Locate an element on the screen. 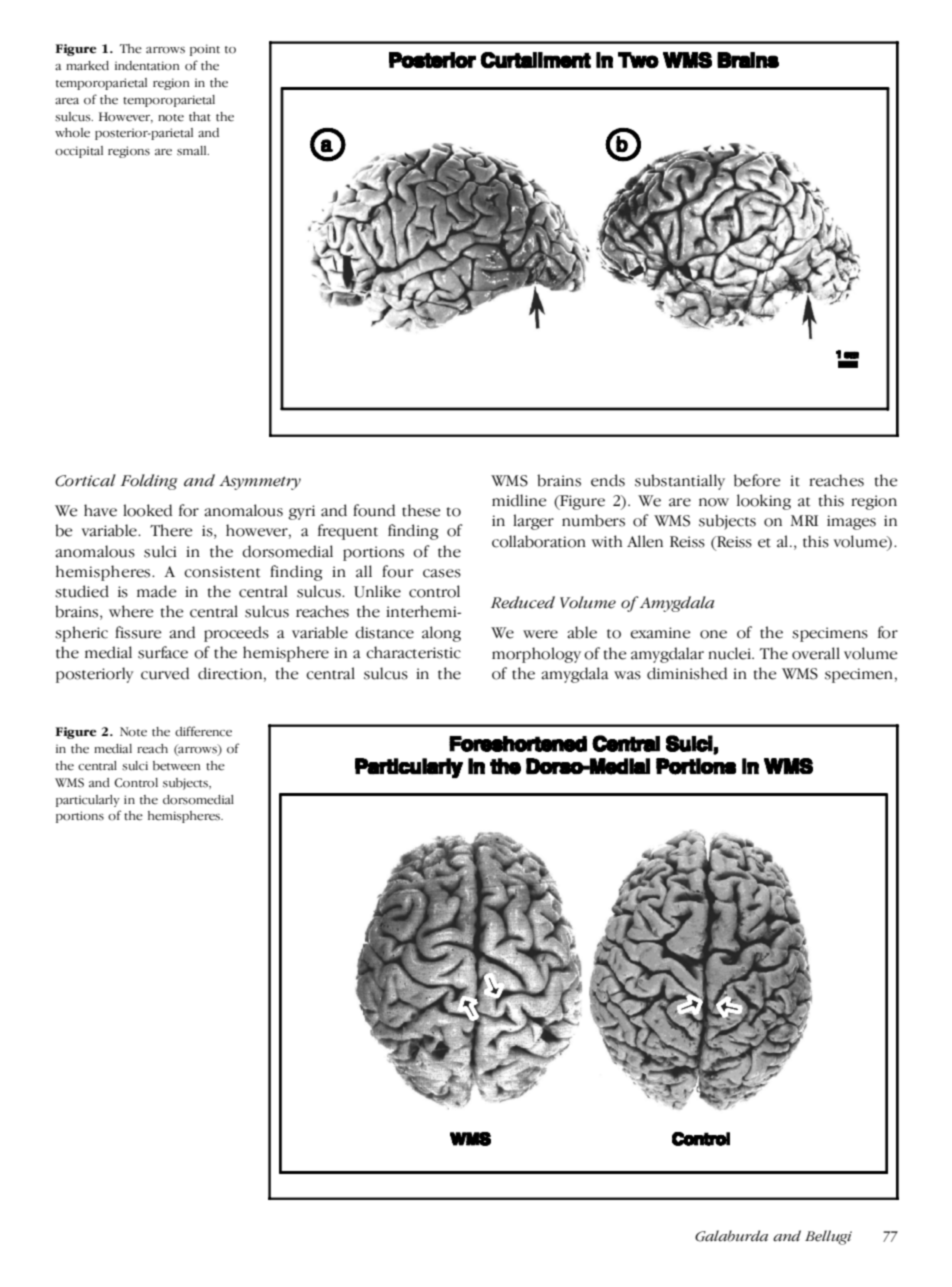 This screenshot has width=952, height=1287. Folding is located at coordinates (149, 482).
